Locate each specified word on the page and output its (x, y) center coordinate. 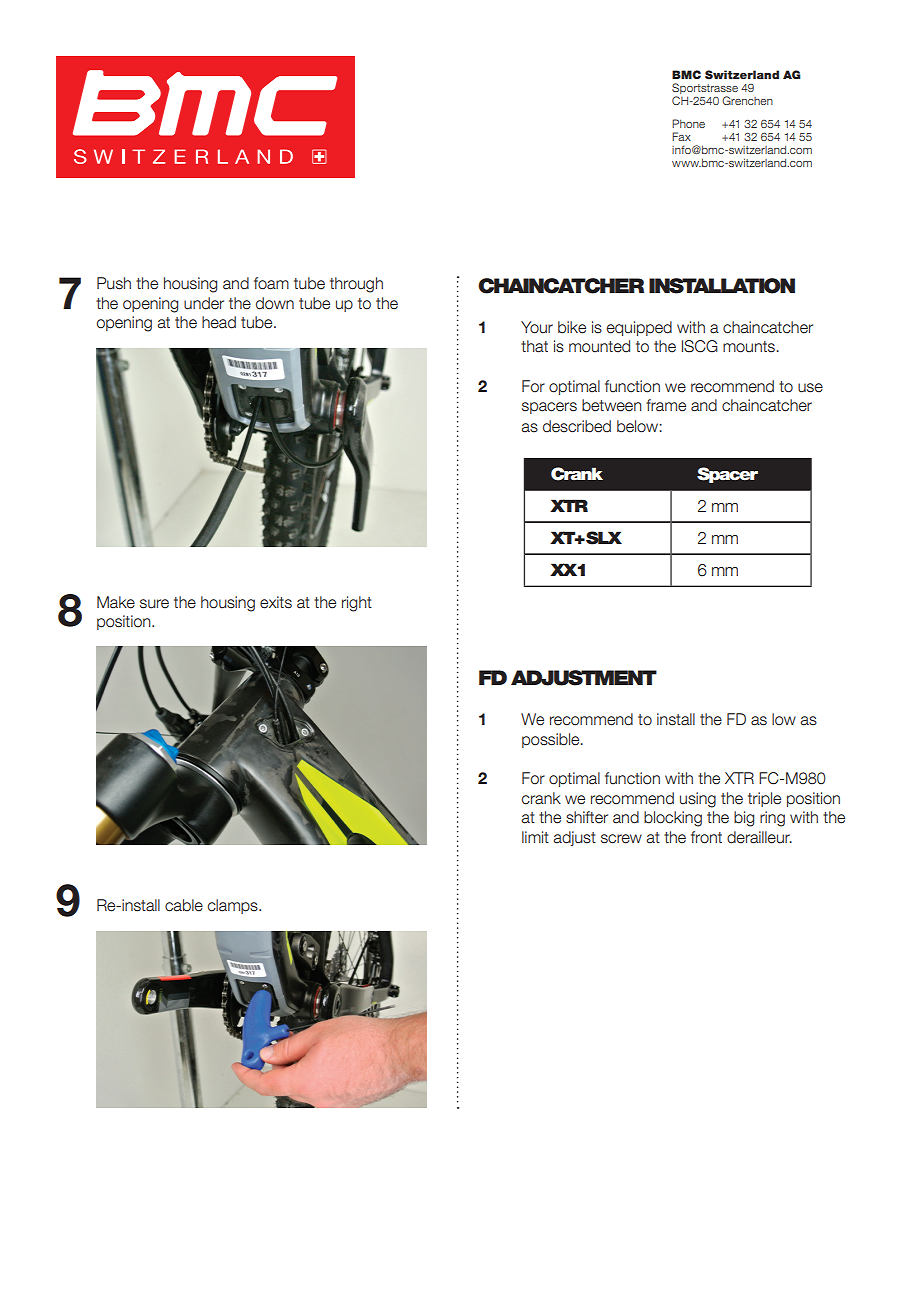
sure (154, 604)
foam (271, 283)
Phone (688, 123)
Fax (681, 136)
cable (184, 905)
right (357, 604)
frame (666, 405)
